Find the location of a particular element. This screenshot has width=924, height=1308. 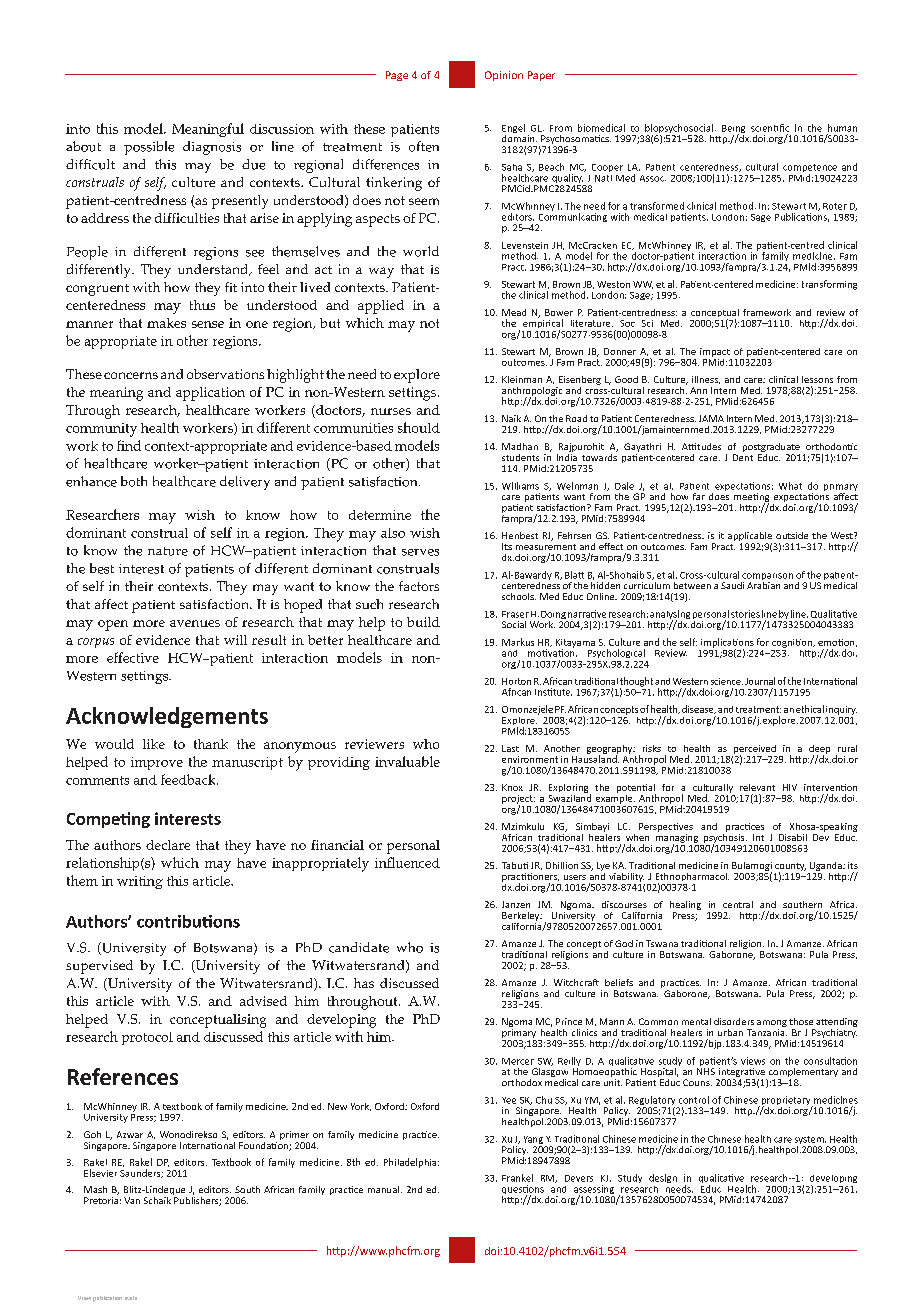

design is located at coordinates (663, 1178).
